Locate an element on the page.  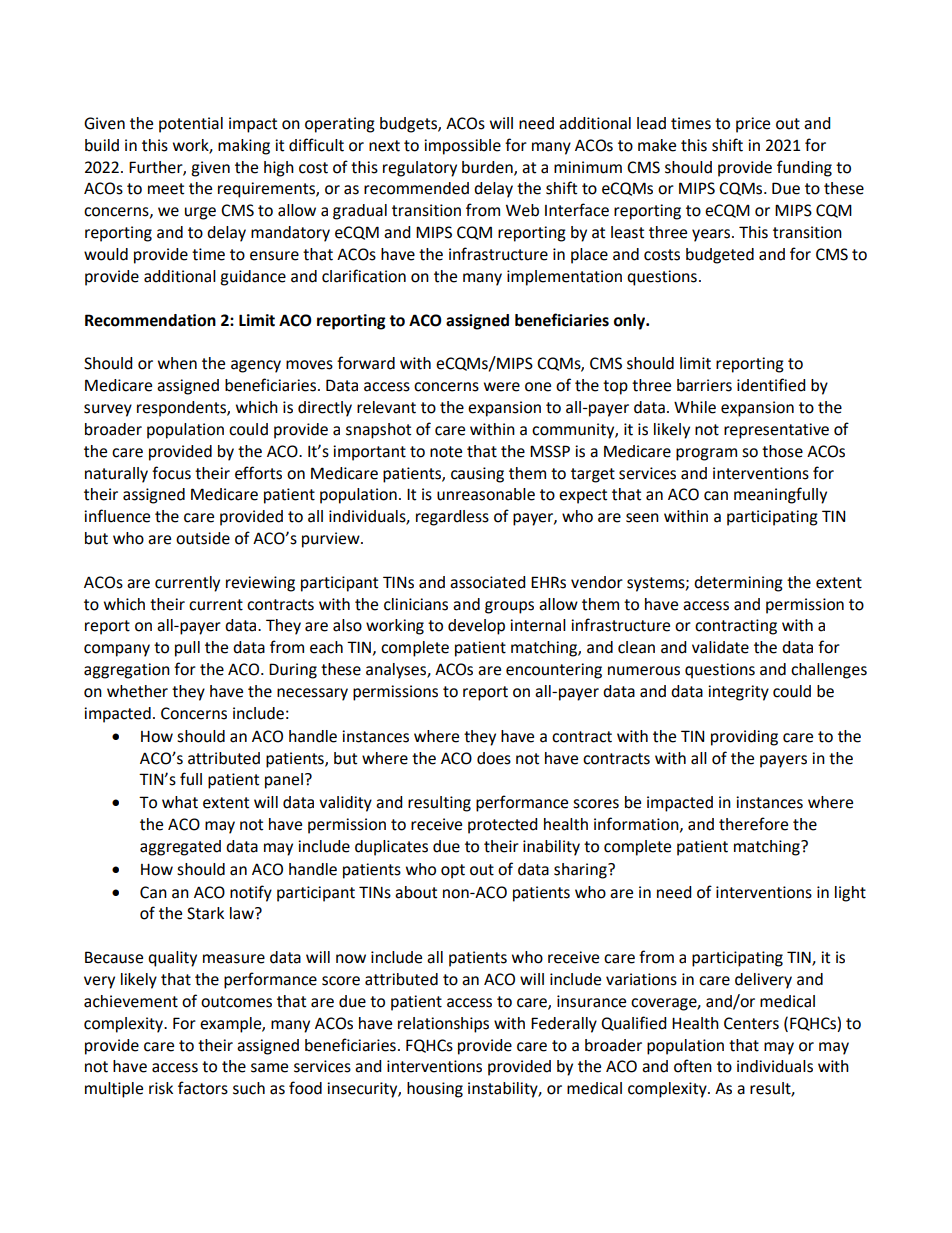
factors is located at coordinates (203, 1088).
